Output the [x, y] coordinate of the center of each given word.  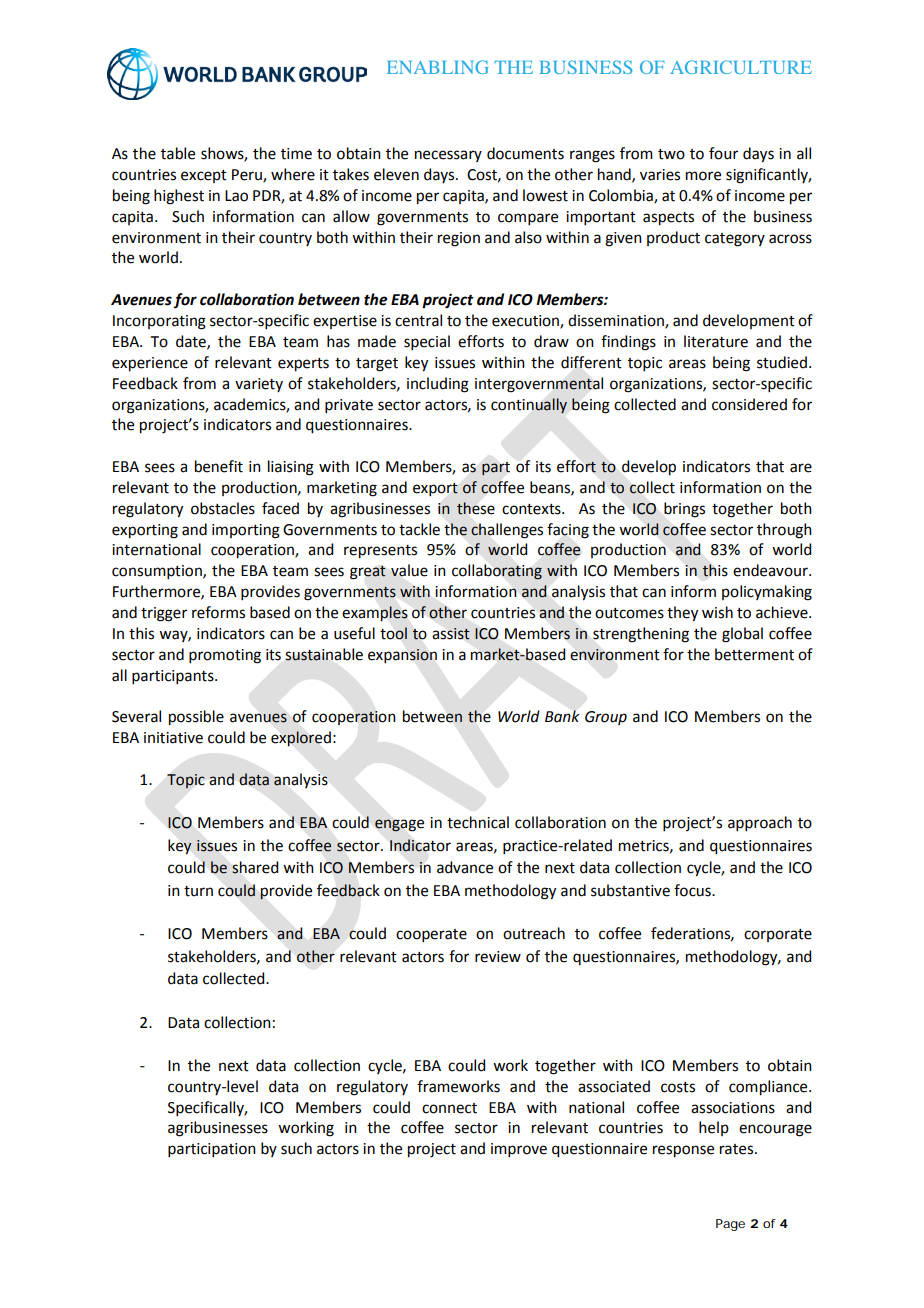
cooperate [431, 935]
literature [716, 341]
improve [519, 1150]
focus [693, 890]
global [742, 635]
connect [449, 1108]
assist [451, 634]
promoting [225, 656]
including [438, 385]
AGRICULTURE [741, 67]
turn [198, 891]
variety [259, 385]
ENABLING [438, 67]
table [178, 153]
